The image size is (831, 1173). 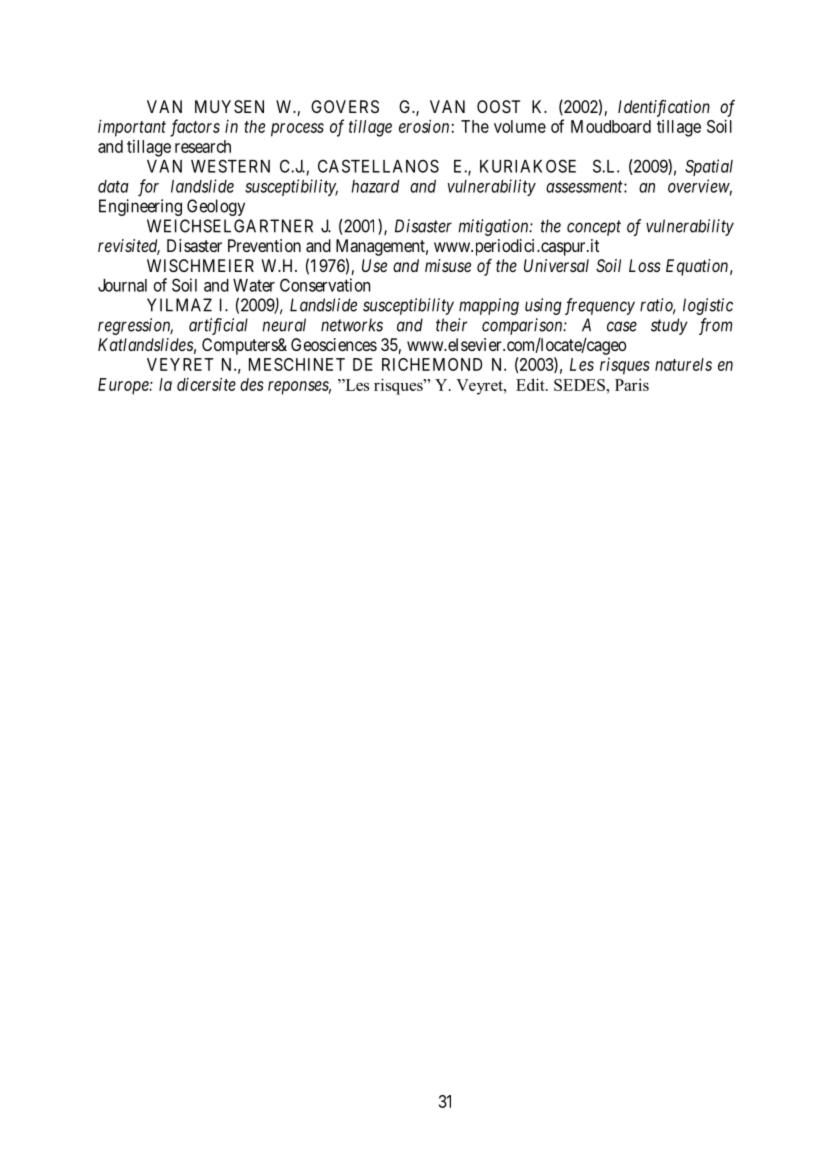 I want to click on Identification, so click(x=664, y=108).
